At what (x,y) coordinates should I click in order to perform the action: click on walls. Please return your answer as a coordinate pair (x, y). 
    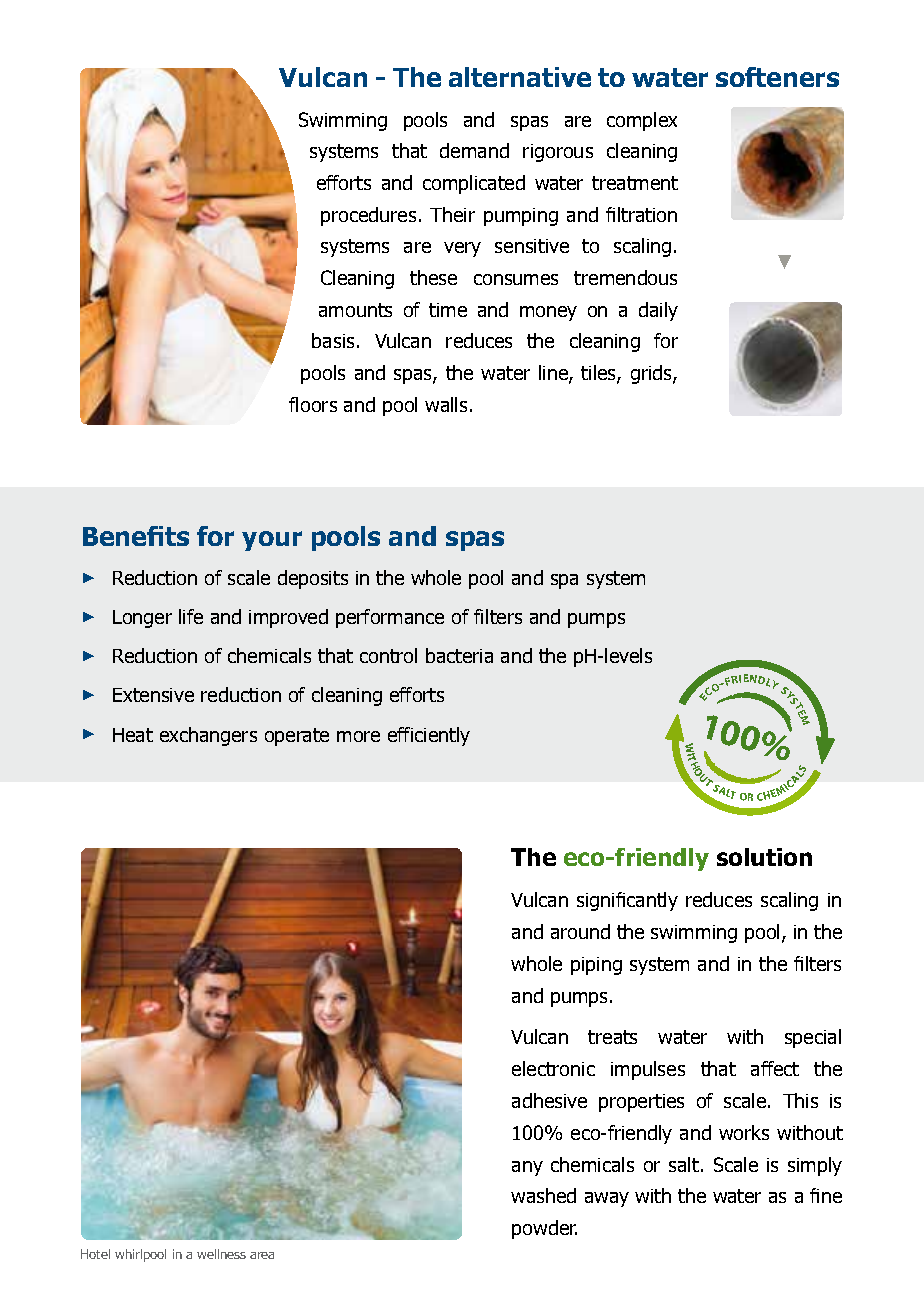
    Looking at the image, I should click on (446, 404).
